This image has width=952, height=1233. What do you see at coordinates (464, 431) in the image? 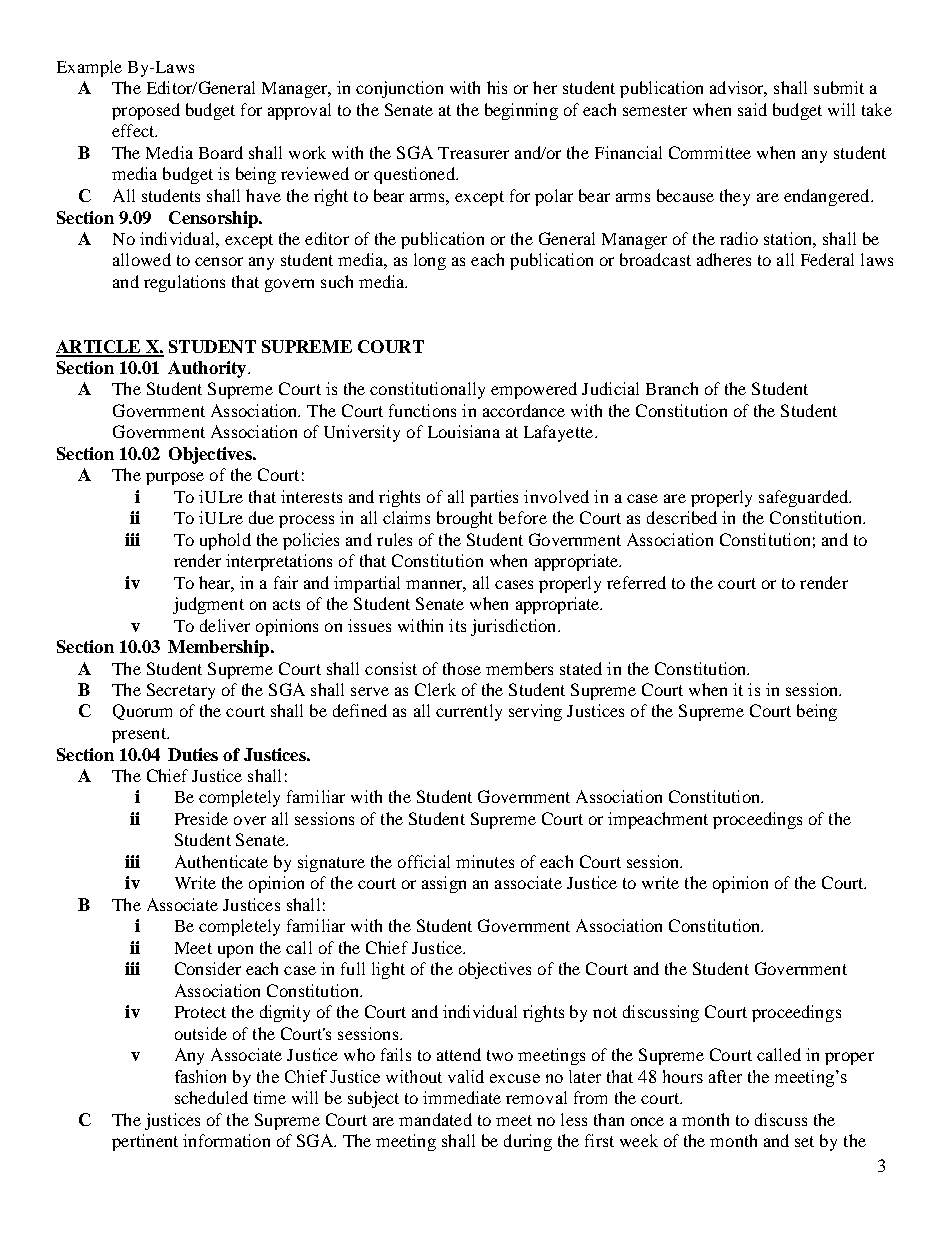
I see `Louisiana` at bounding box center [464, 431].
